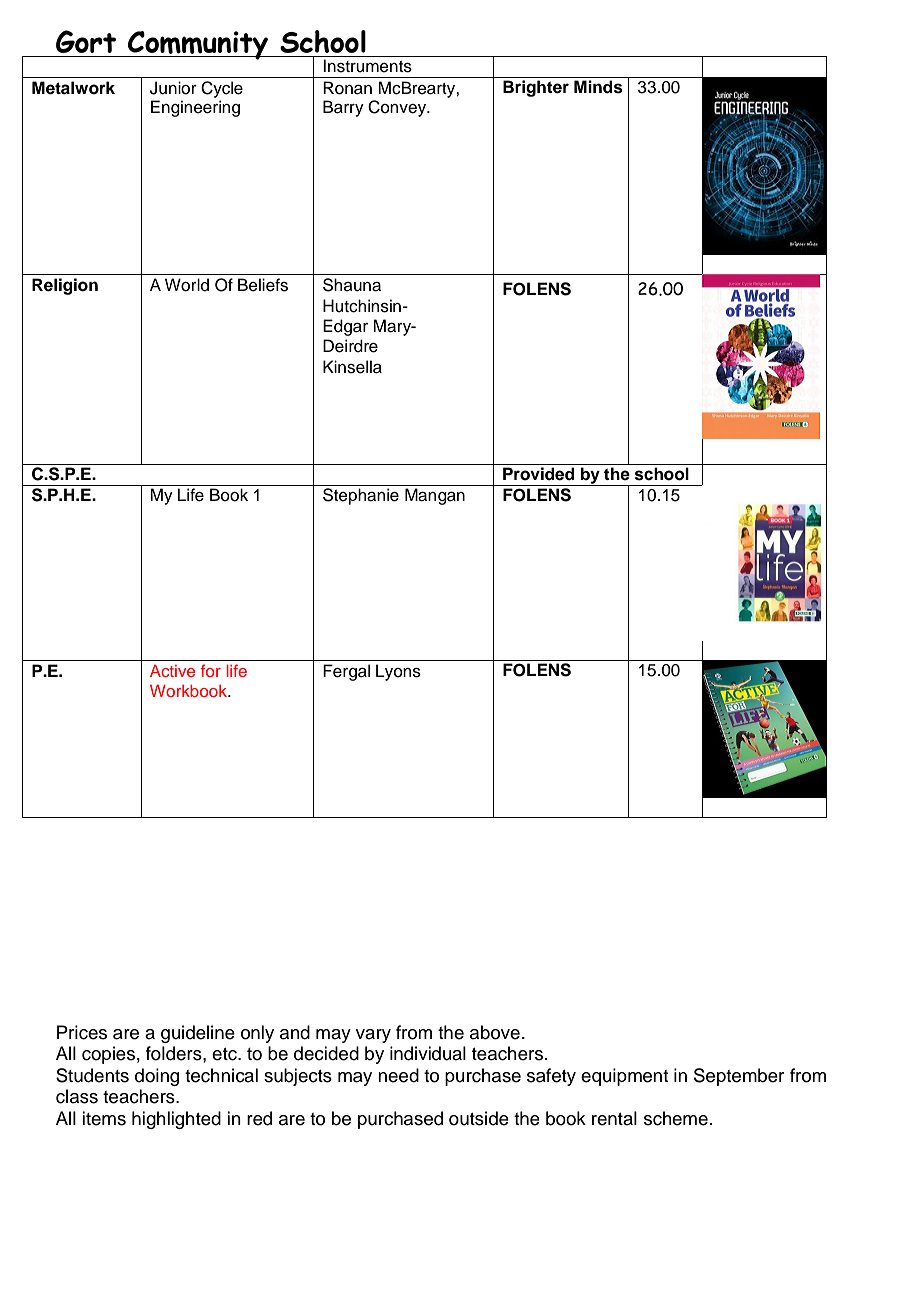  I want to click on doing, so click(157, 1077).
